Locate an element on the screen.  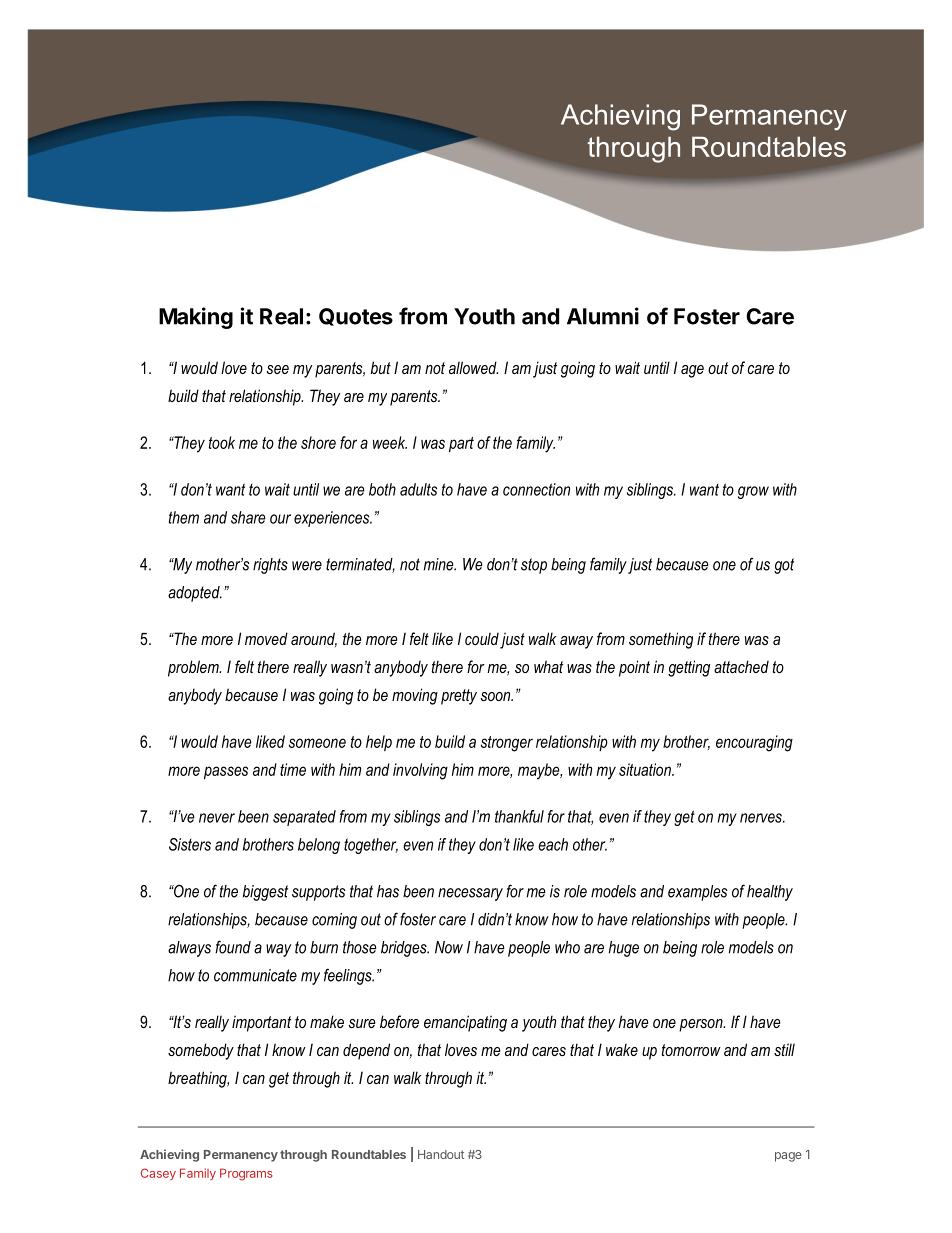
adopted is located at coordinates (195, 594).
